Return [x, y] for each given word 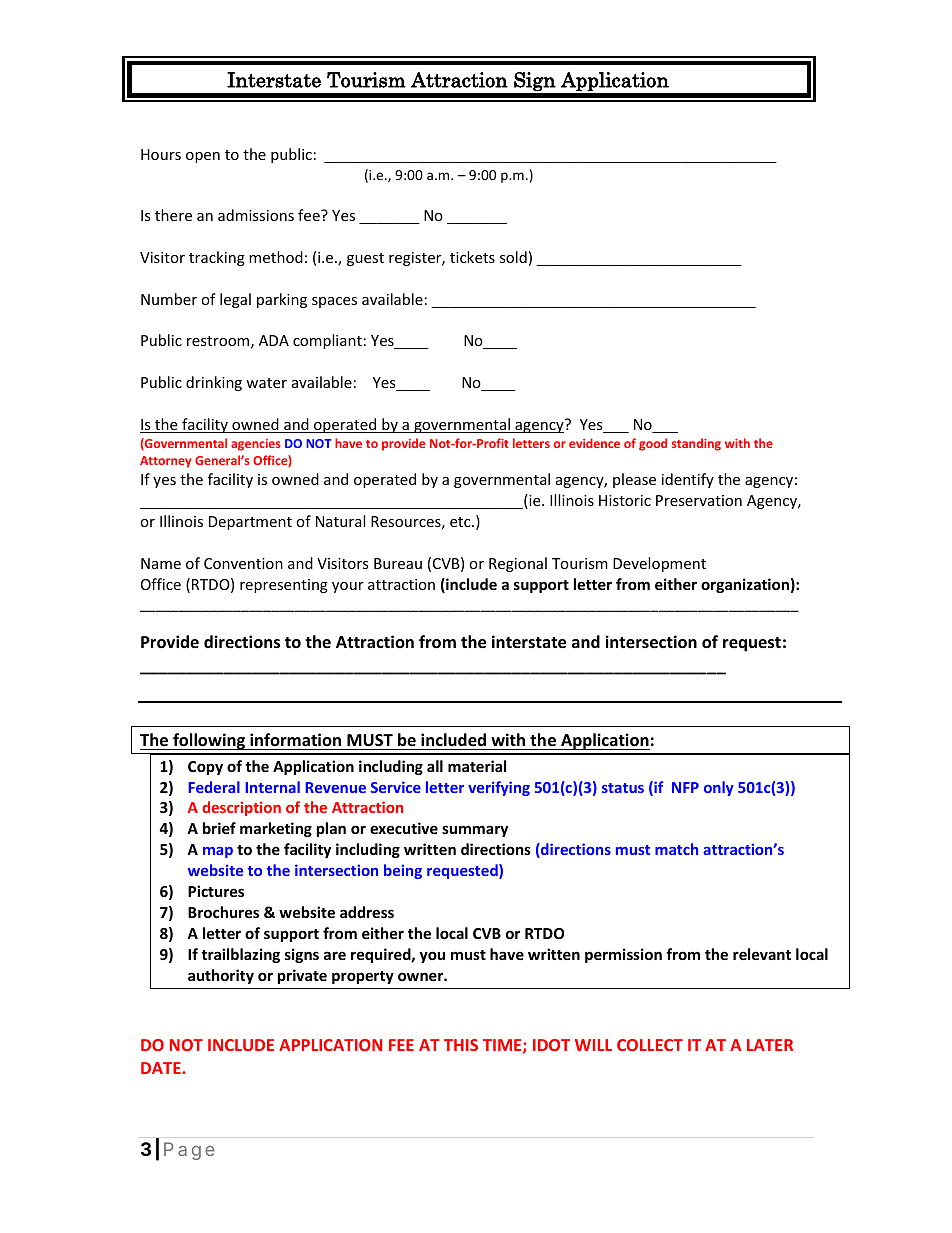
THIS [461, 1045]
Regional [518, 564]
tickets [472, 257]
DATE [162, 1068]
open [203, 157]
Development [659, 564]
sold [513, 257]
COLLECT [650, 1045]
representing [284, 586]
